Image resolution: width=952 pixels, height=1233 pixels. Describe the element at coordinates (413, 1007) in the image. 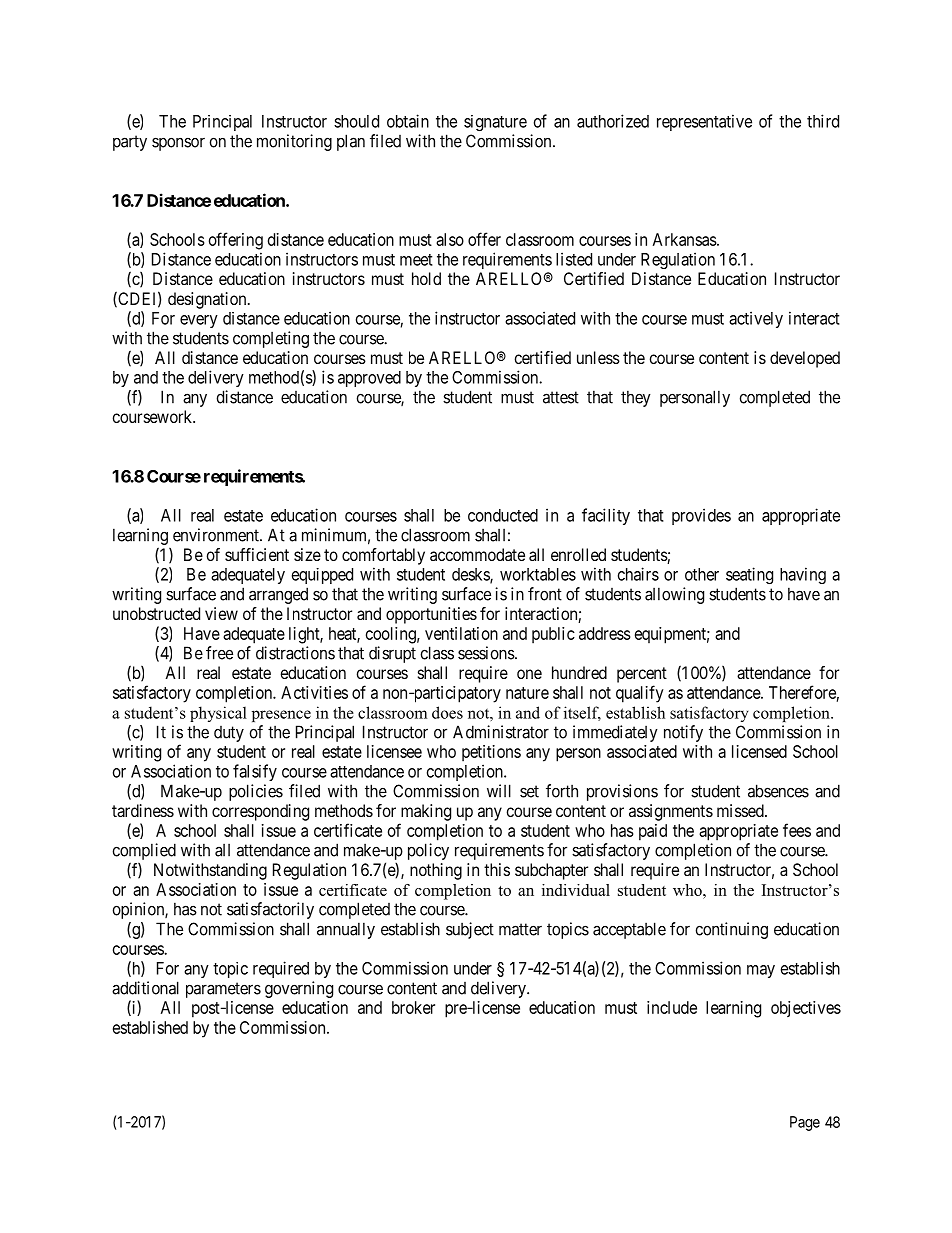

I see `broker` at that location.
